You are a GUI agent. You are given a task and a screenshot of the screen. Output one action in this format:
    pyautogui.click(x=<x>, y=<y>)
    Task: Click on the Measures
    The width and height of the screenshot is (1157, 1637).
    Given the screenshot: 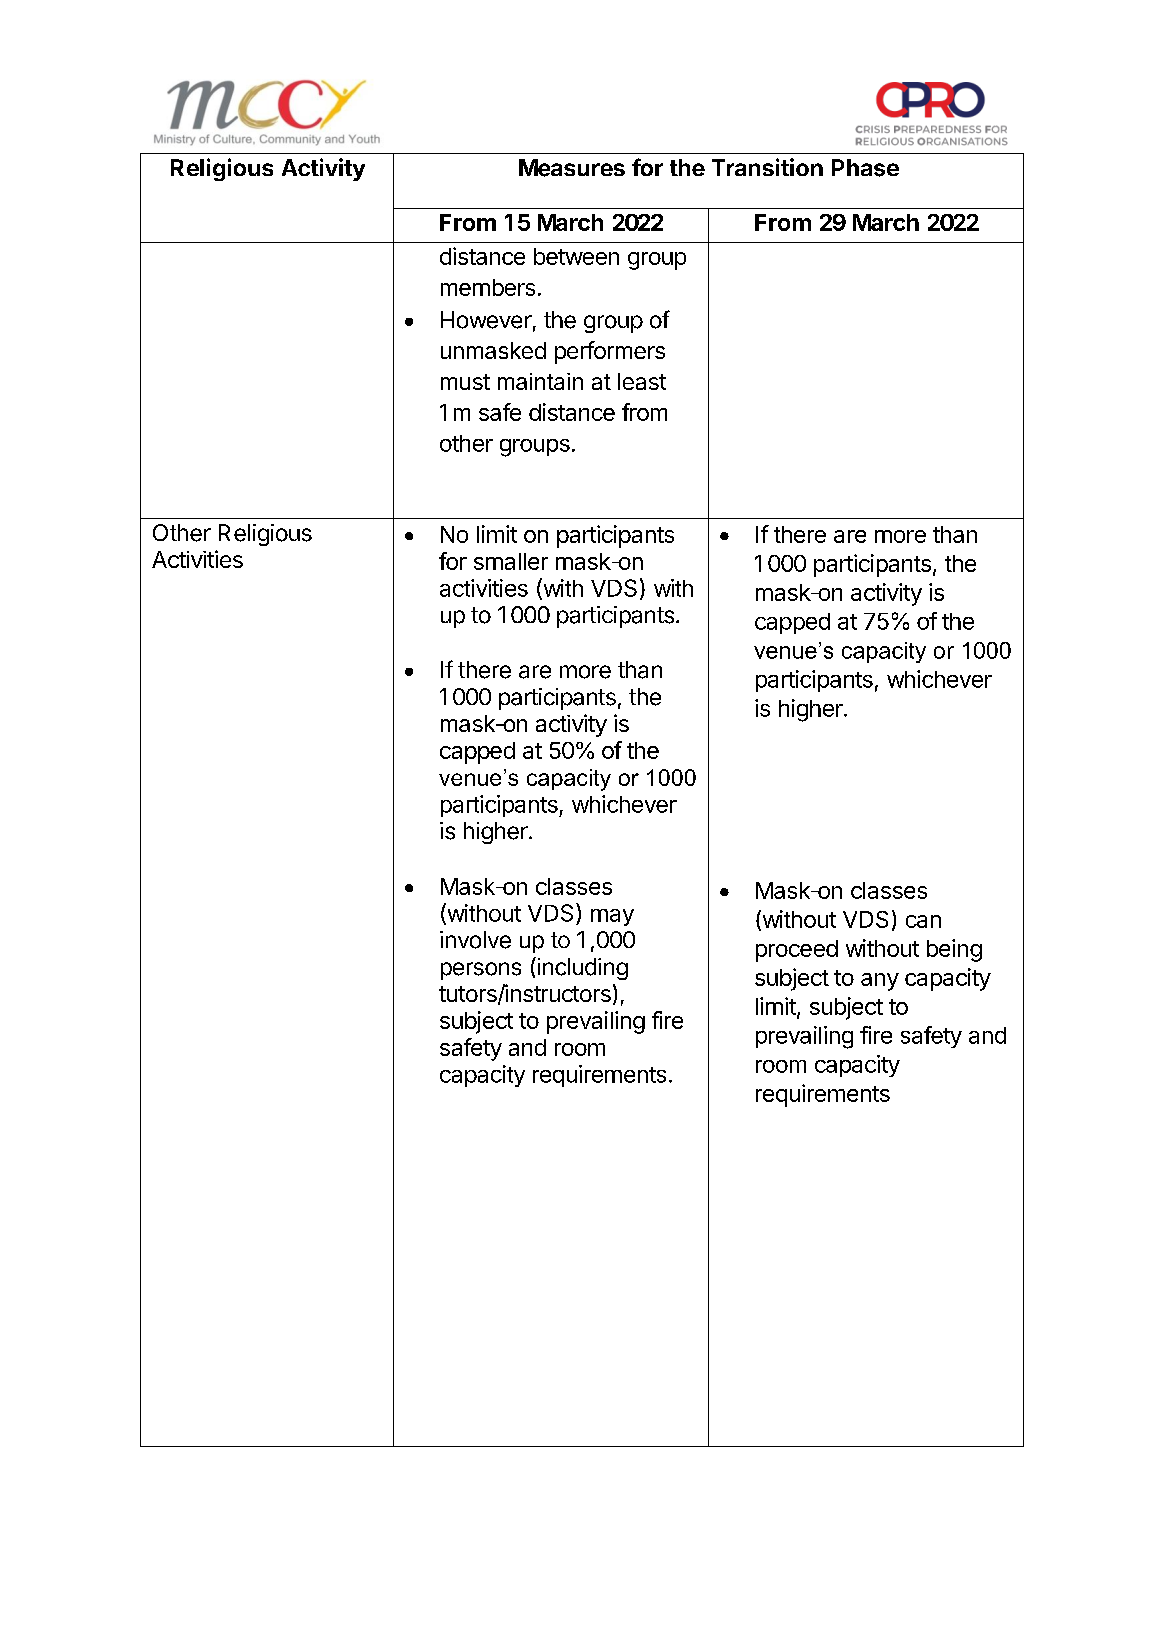 What is the action you would take?
    pyautogui.click(x=572, y=168)
